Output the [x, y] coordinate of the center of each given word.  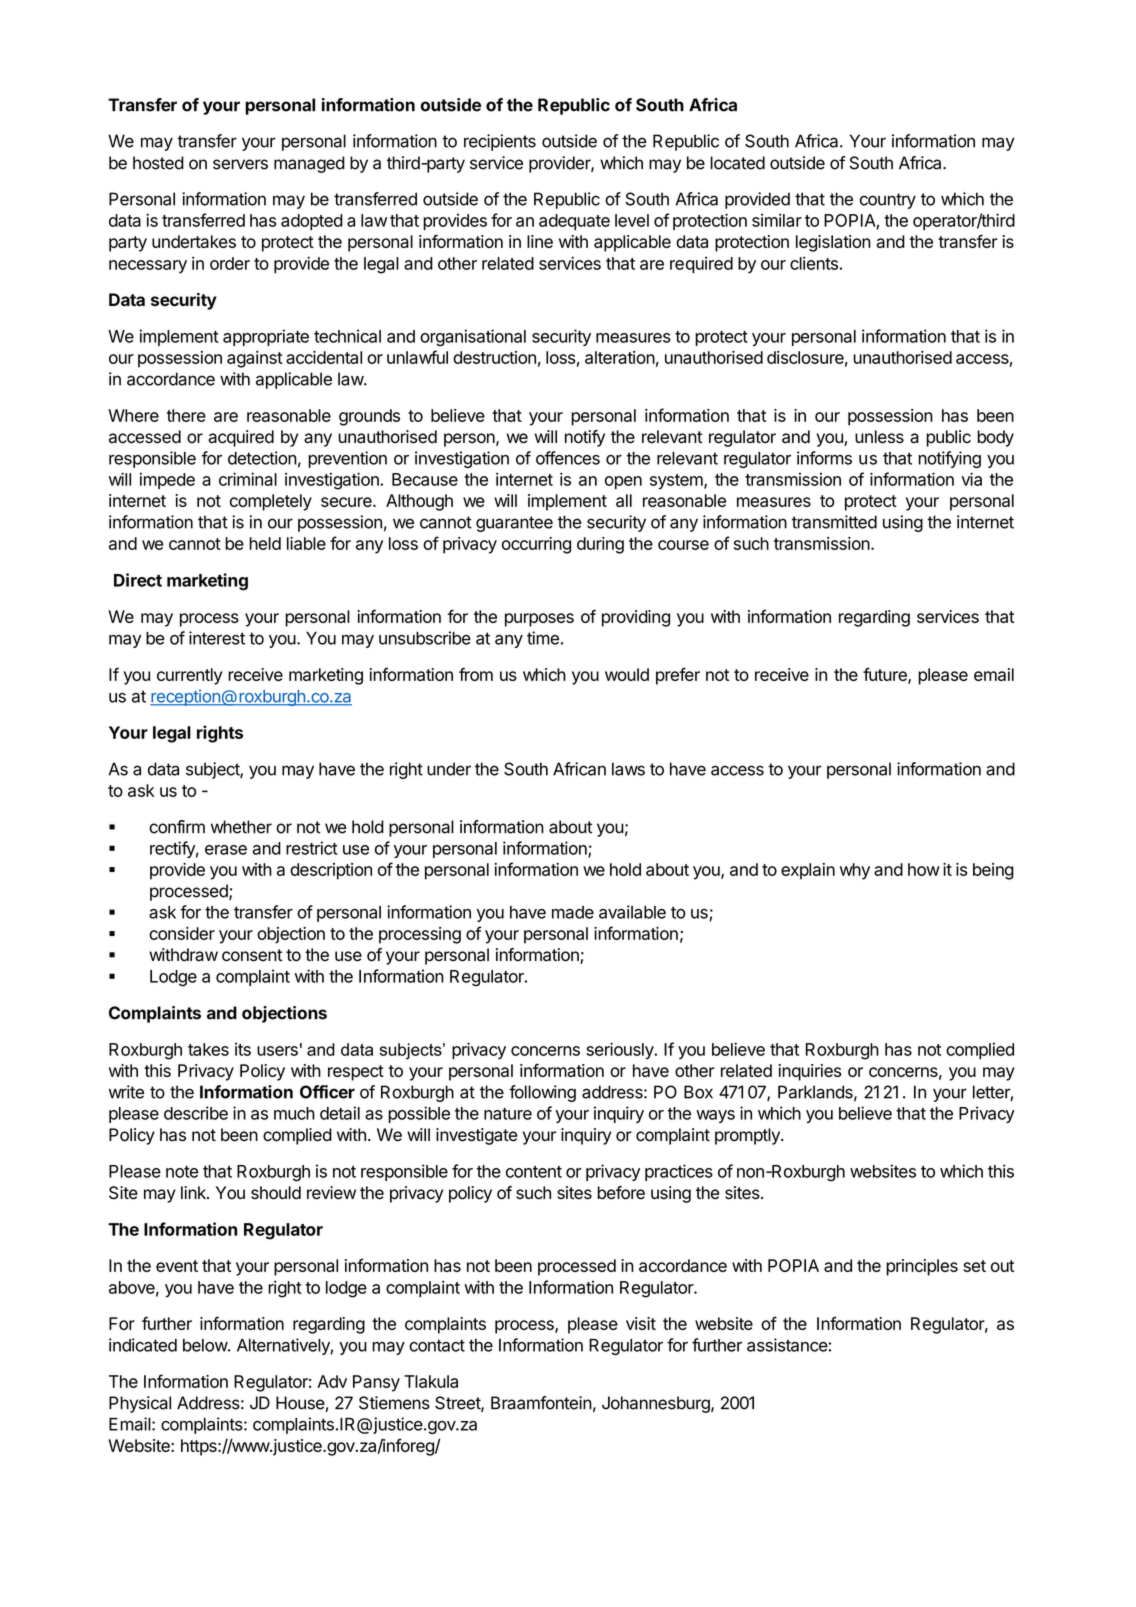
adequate [574, 222]
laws [628, 769]
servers [240, 164]
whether [241, 827]
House [300, 1403]
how [924, 869]
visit [641, 1323]
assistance [787, 1345]
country [888, 201]
